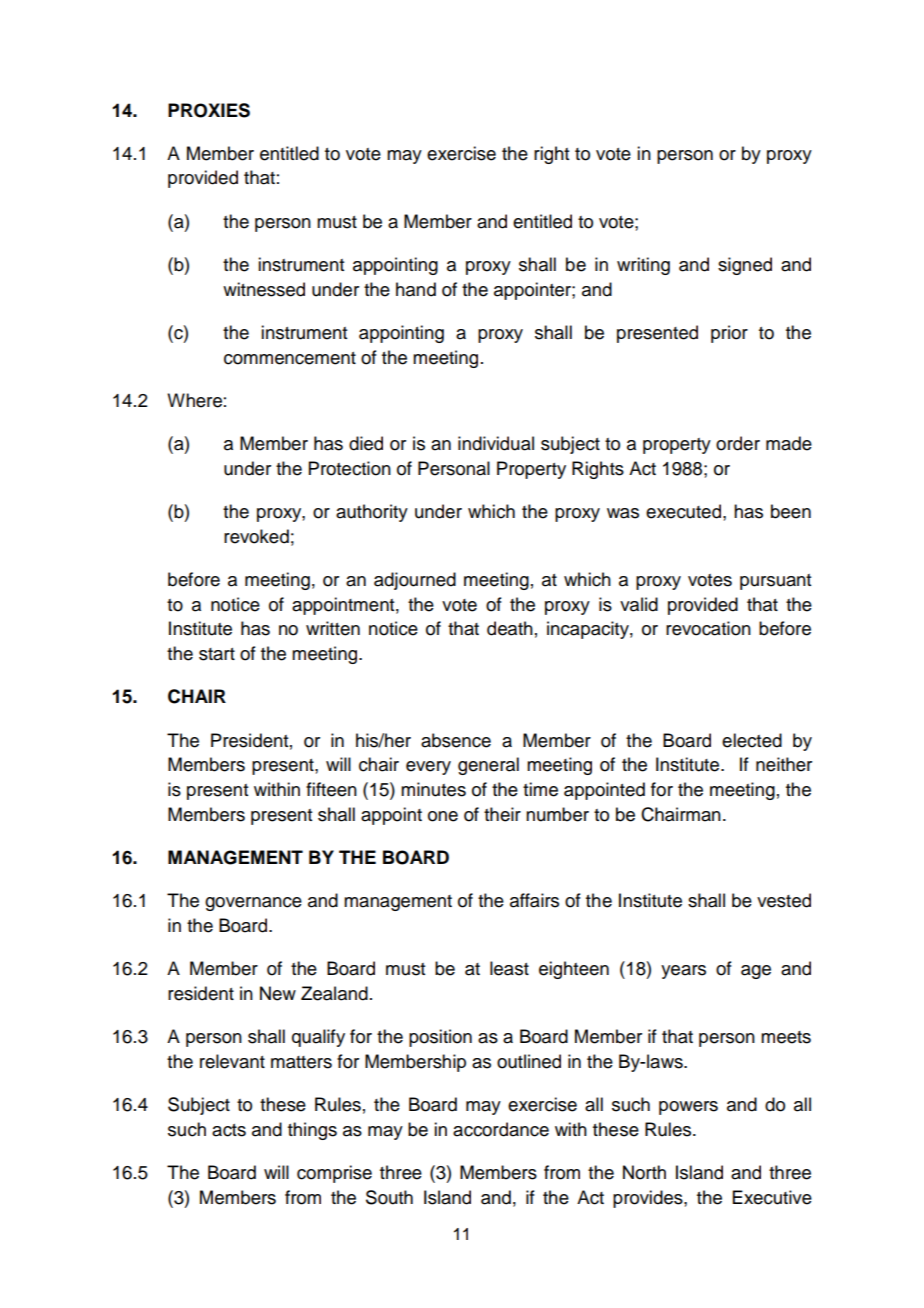 Image resolution: width=924 pixels, height=1308 pixels. Describe the element at coordinates (772, 1197) in the screenshot. I see `Executive` at that location.
